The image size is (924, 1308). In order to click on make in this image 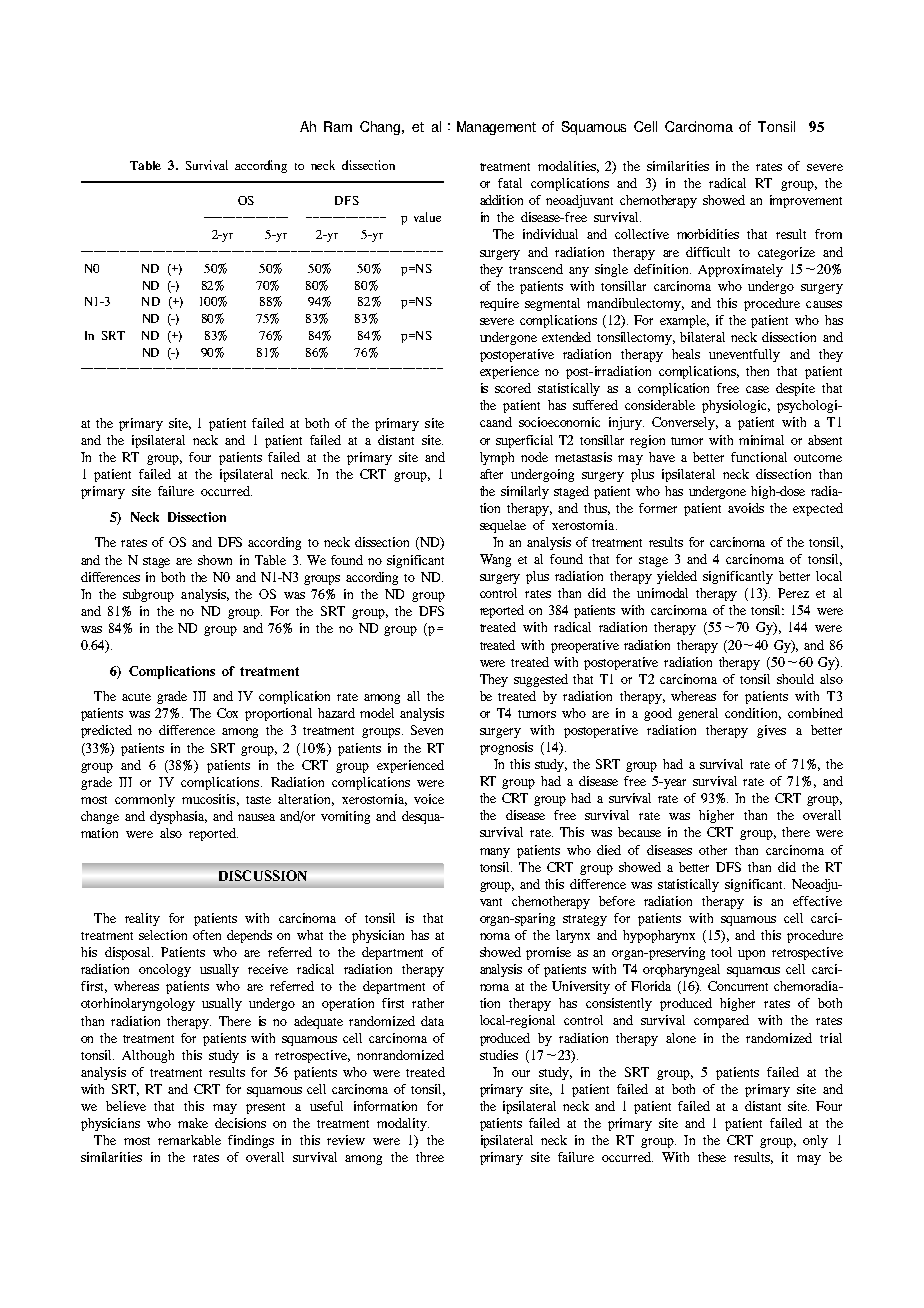, I will do `click(193, 1123)`.
